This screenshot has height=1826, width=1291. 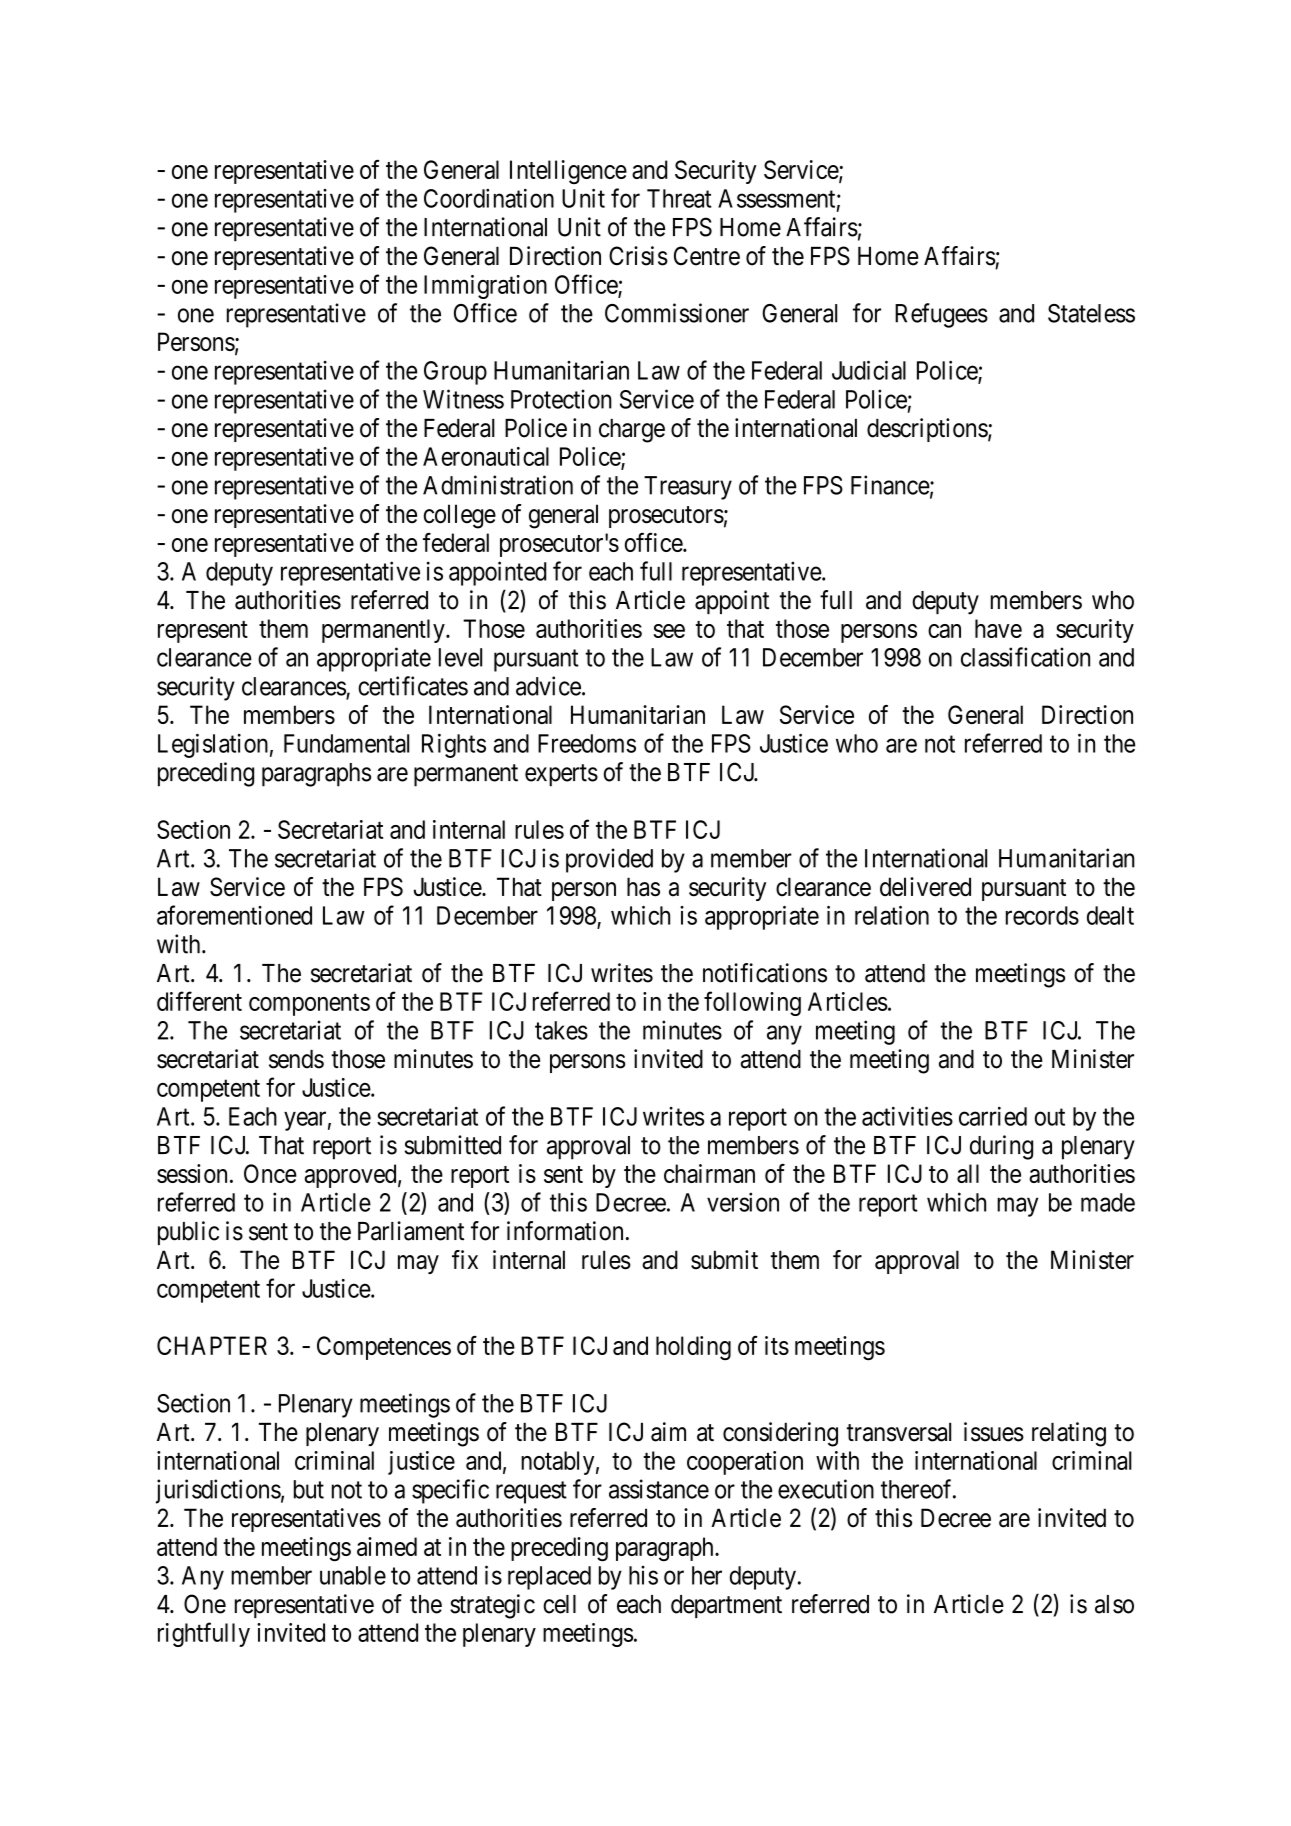 I want to click on also, so click(x=1114, y=1604).
